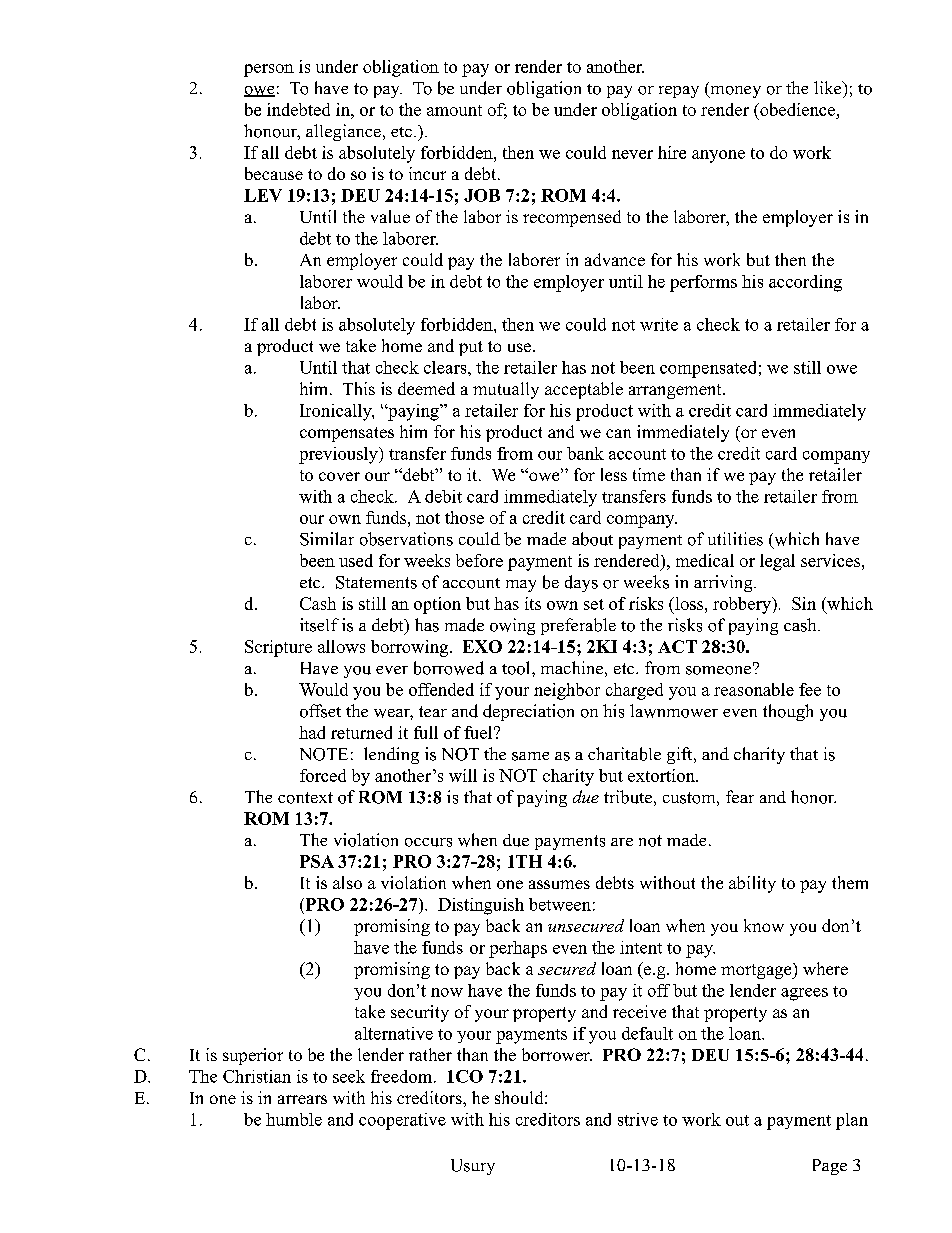  What do you see at coordinates (320, 711) in the page?
I see `offset` at bounding box center [320, 711].
